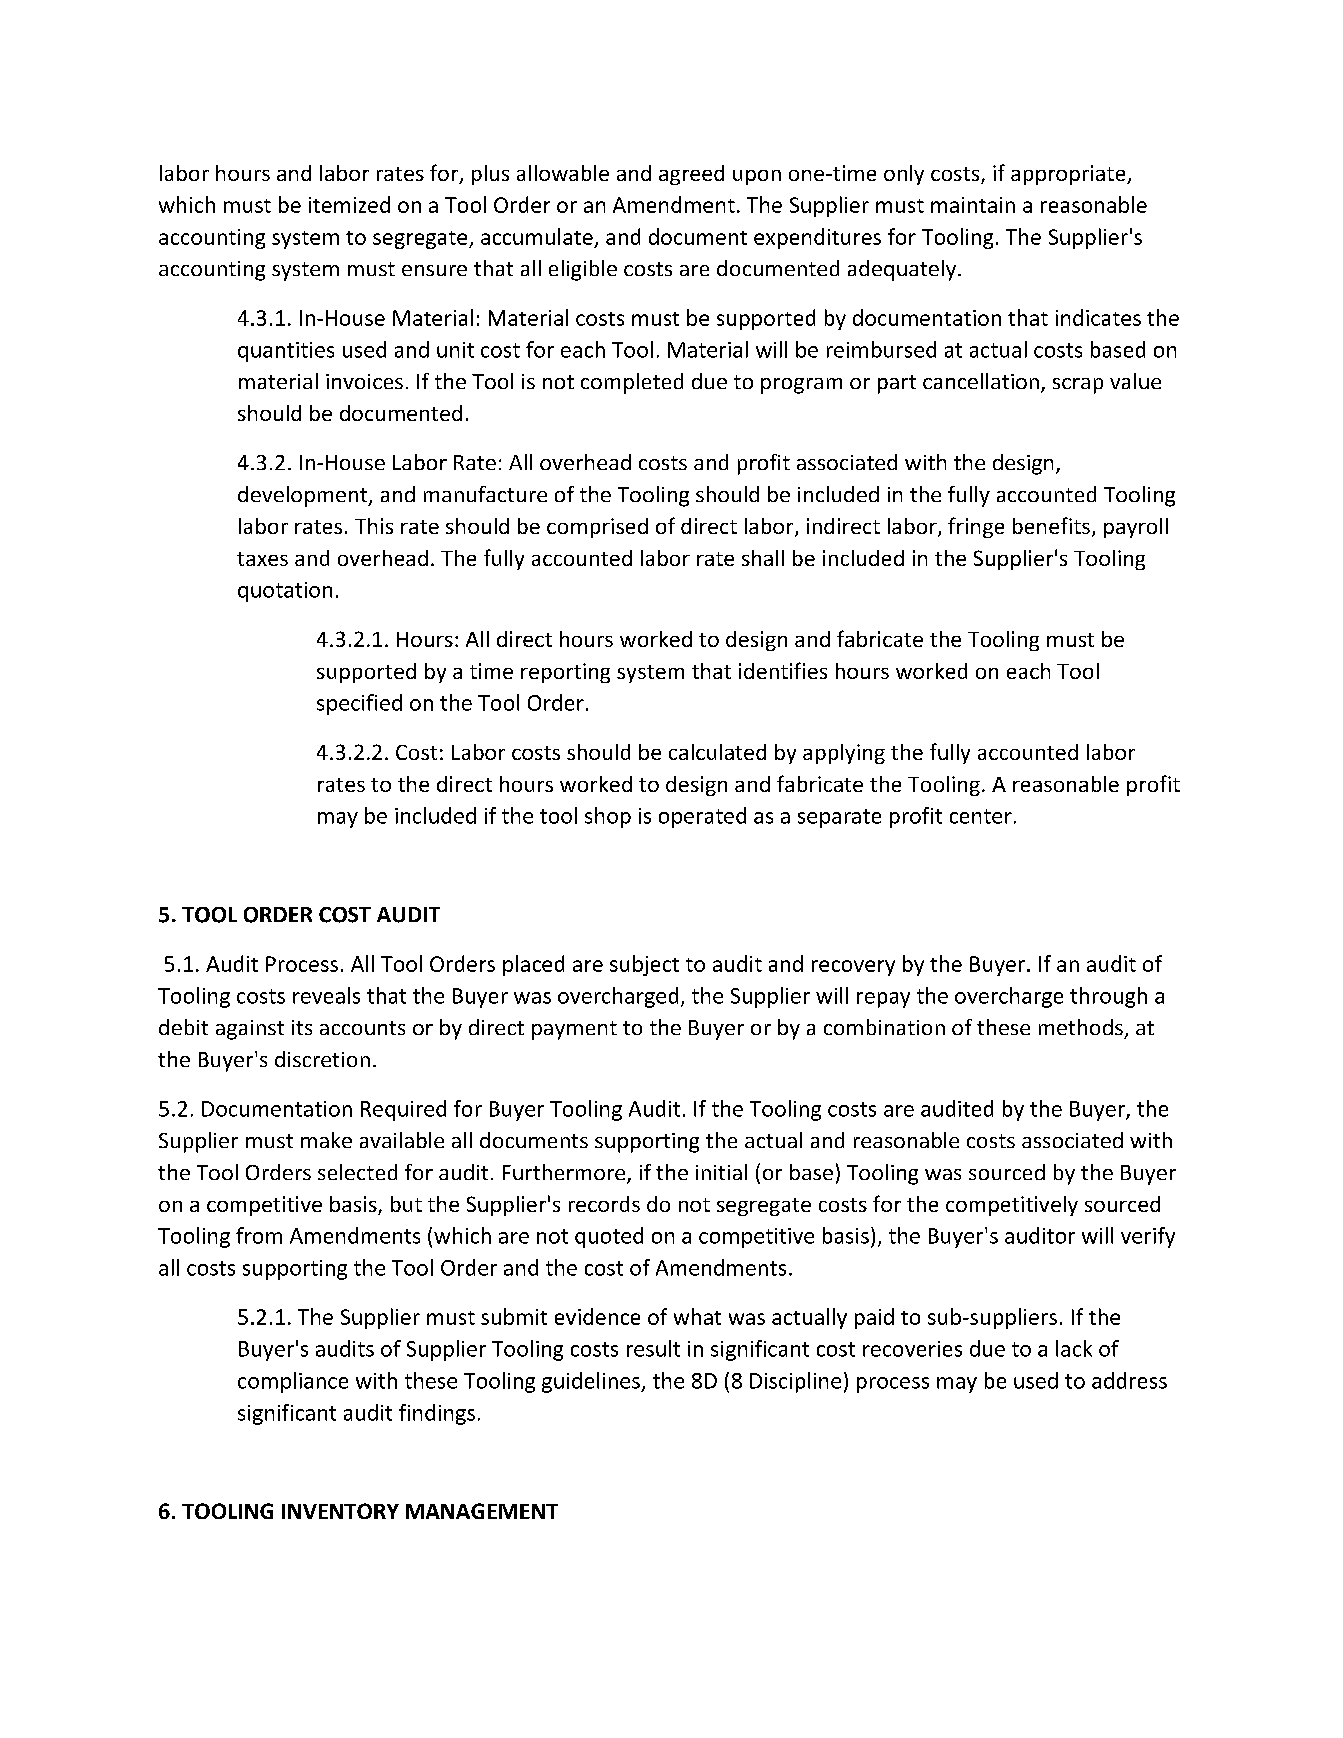 This document has width=1343, height=1738. What do you see at coordinates (592, 1382) in the document?
I see `guidelines` at bounding box center [592, 1382].
